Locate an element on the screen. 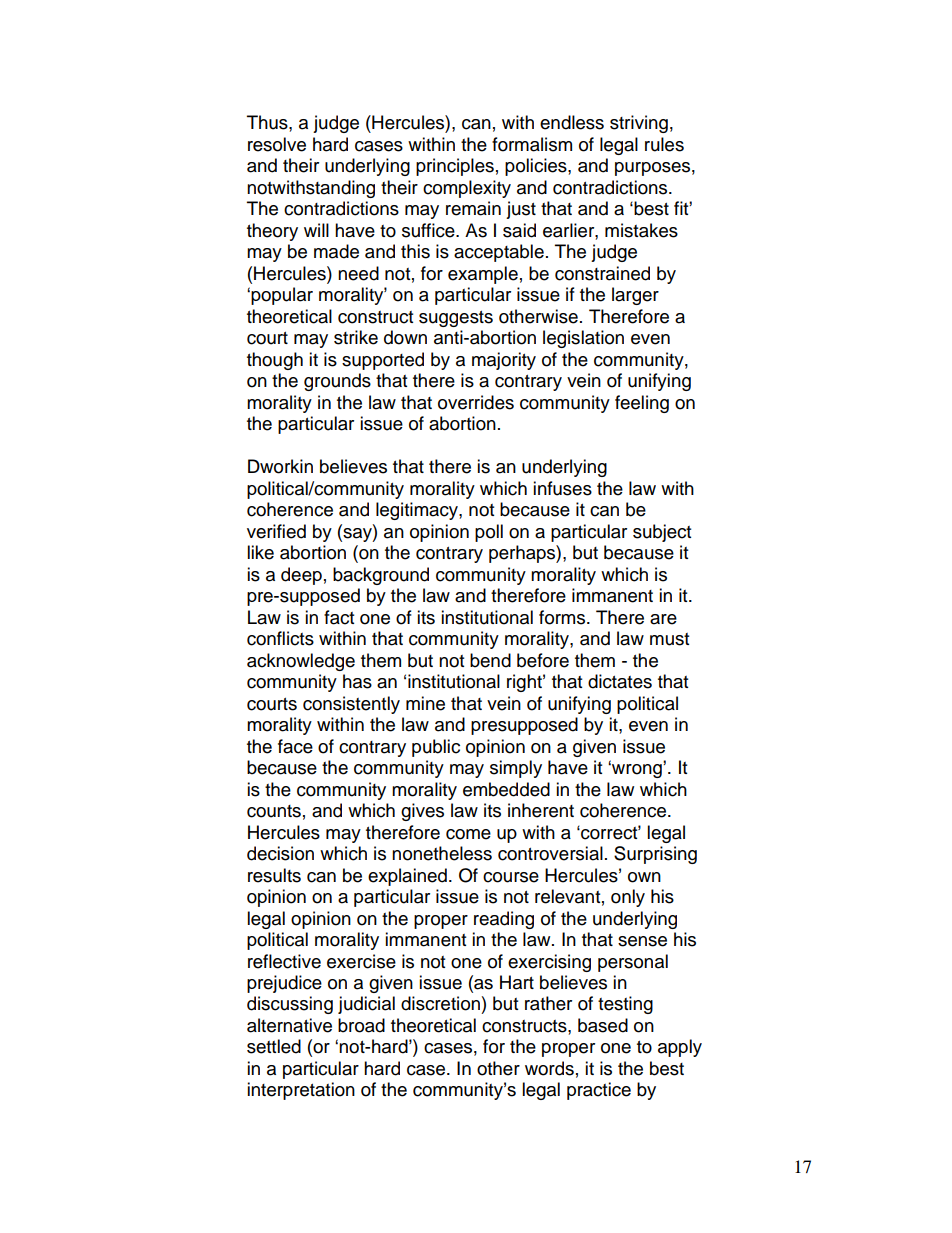 This screenshot has height=1233, width=952. Surprising is located at coordinates (655, 855).
